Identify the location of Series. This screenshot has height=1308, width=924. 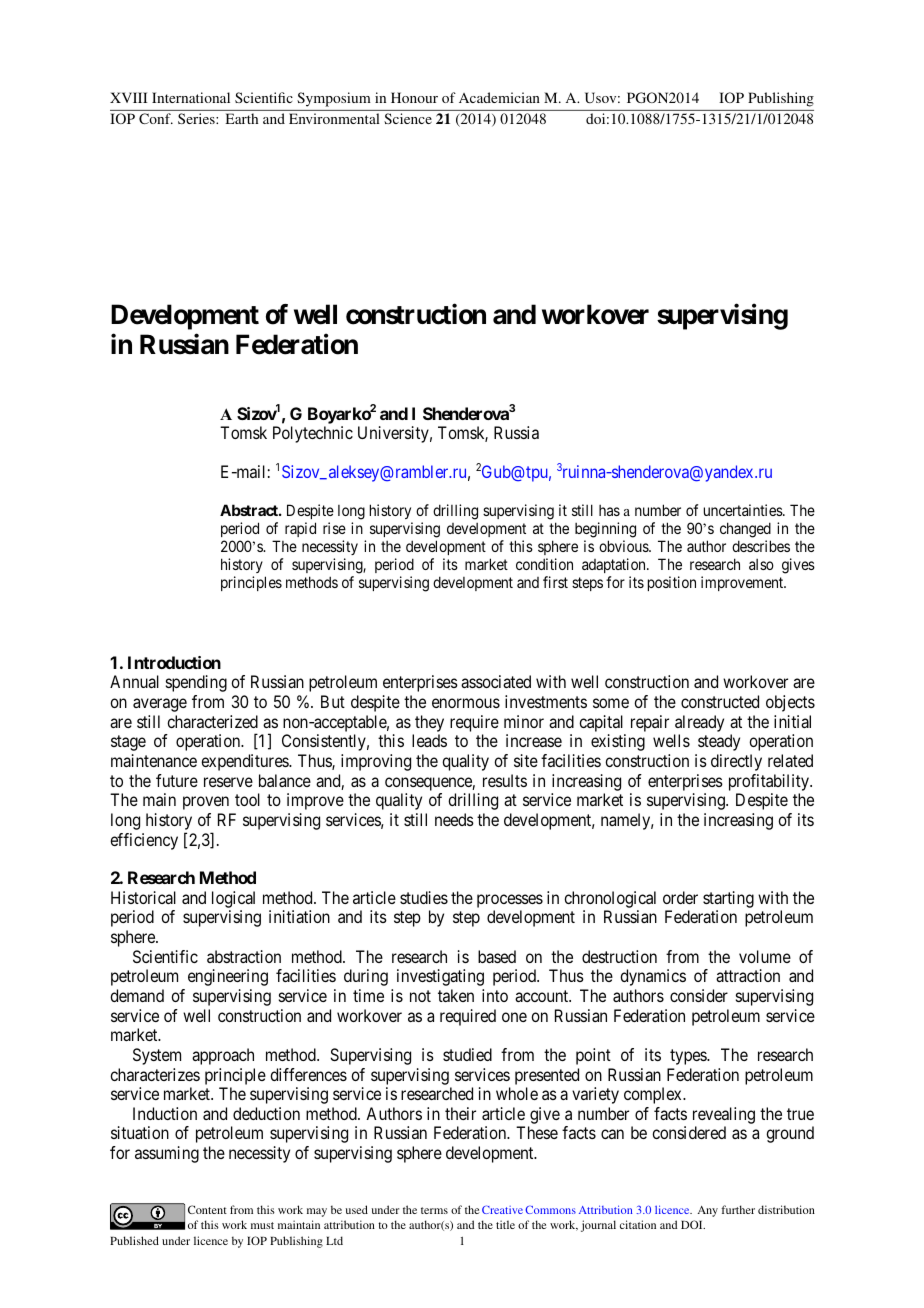
(197, 118).
